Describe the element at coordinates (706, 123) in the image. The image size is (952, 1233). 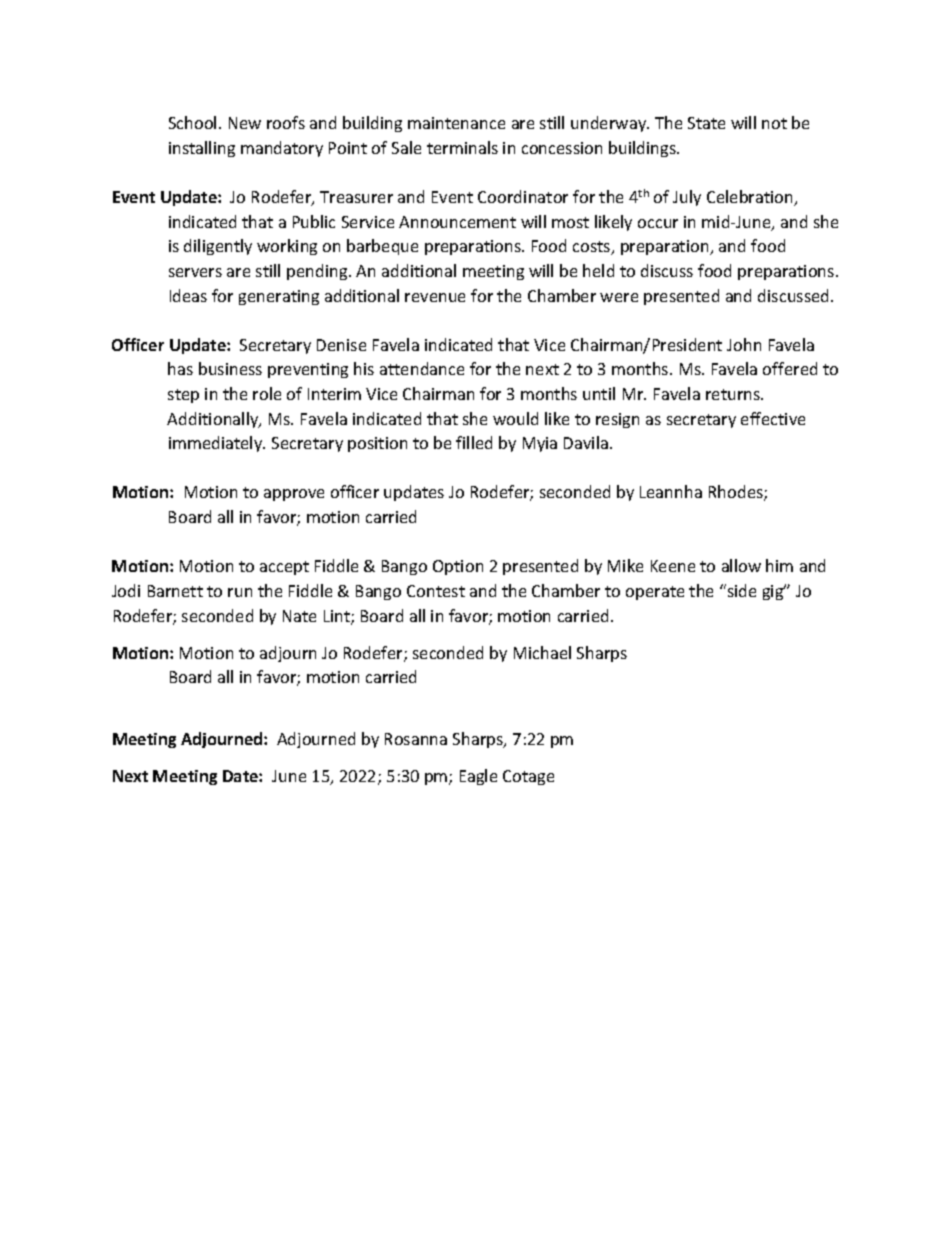
I see `State` at that location.
